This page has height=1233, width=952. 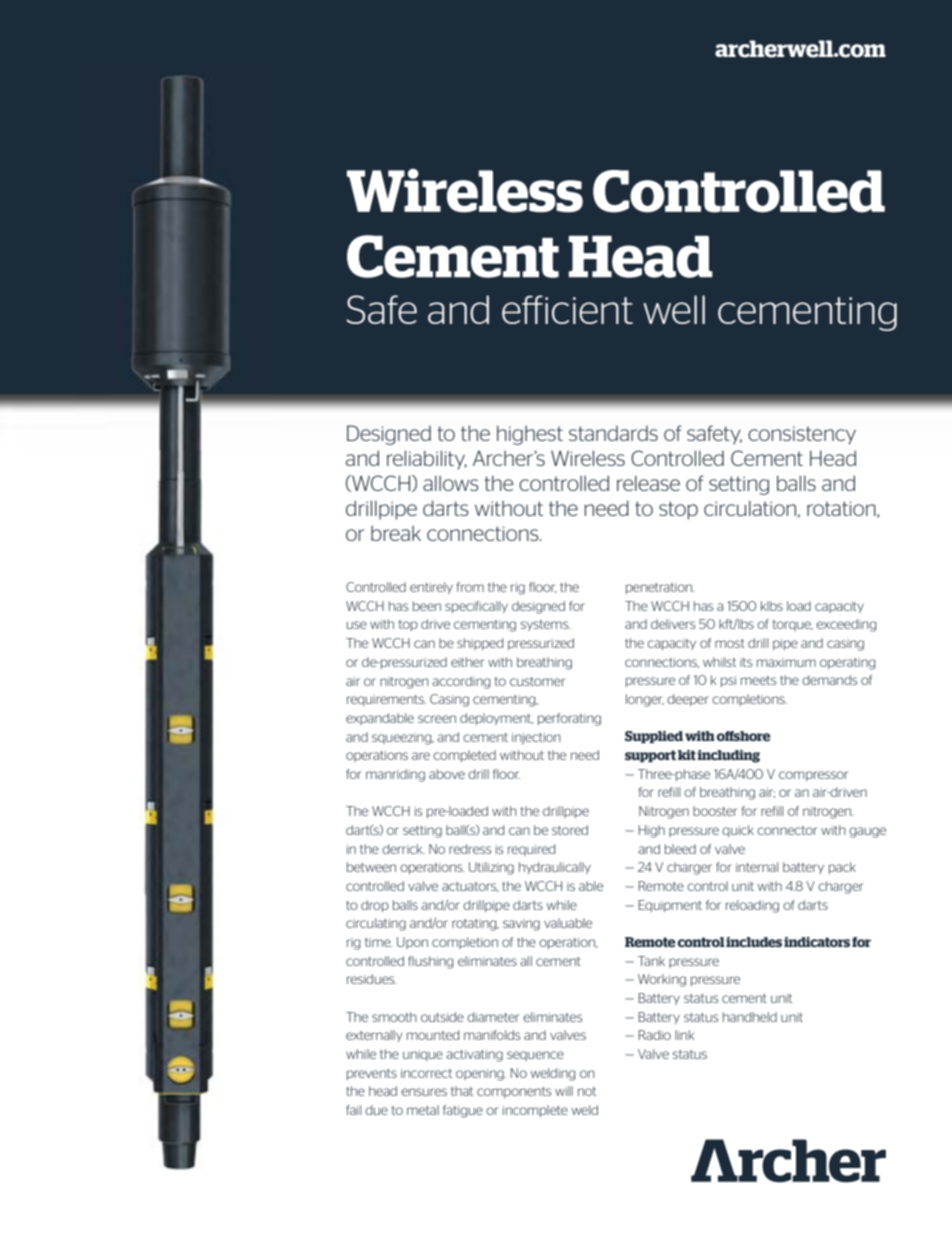 What do you see at coordinates (427, 460) in the page?
I see `reliability` at bounding box center [427, 460].
